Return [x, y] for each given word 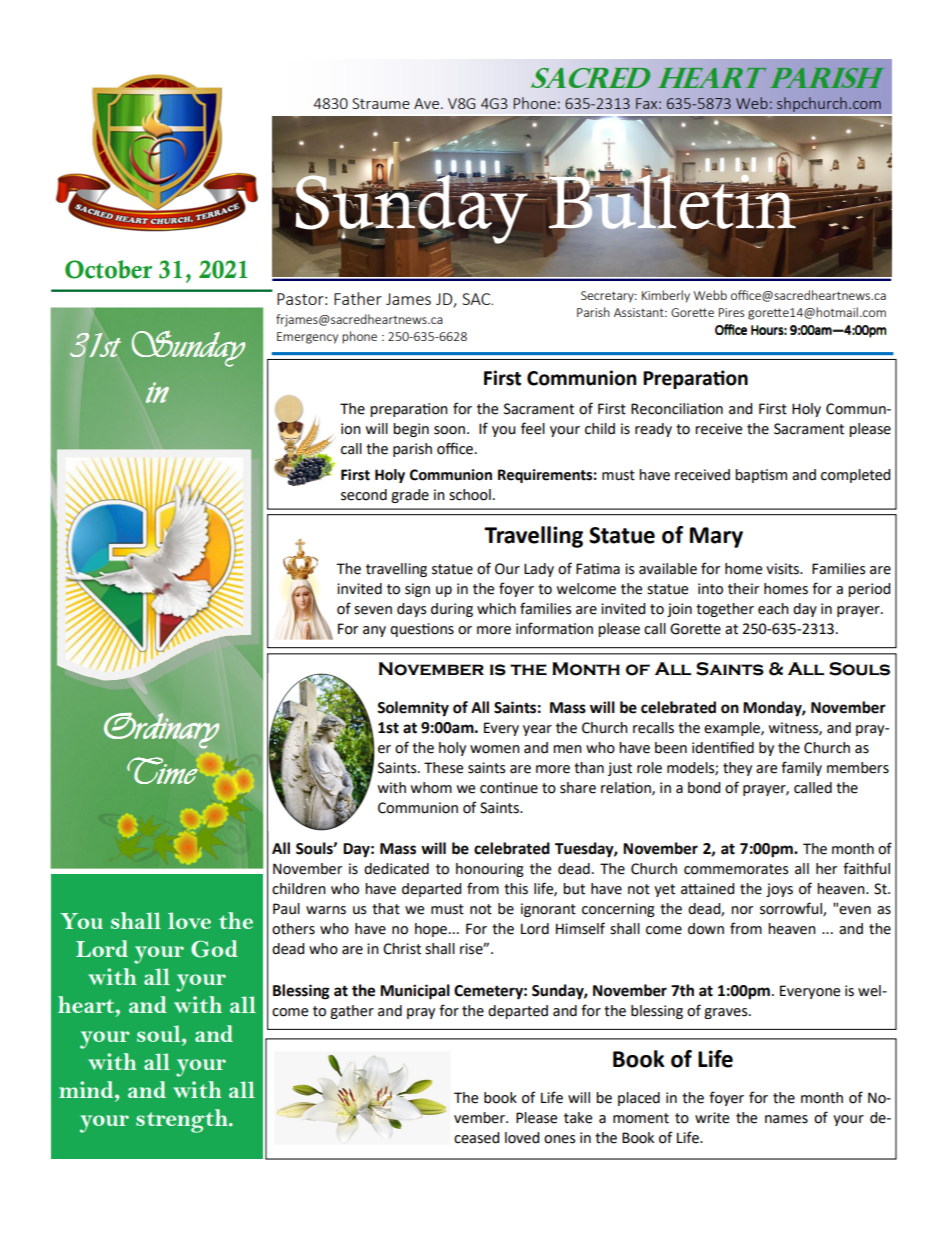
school [470, 495]
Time [162, 770]
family [801, 768]
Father [358, 298]
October [108, 269]
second [364, 495]
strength [183, 1121]
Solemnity [413, 709]
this [516, 889]
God [214, 949]
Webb [710, 295]
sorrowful [792, 909]
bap [748, 476]
